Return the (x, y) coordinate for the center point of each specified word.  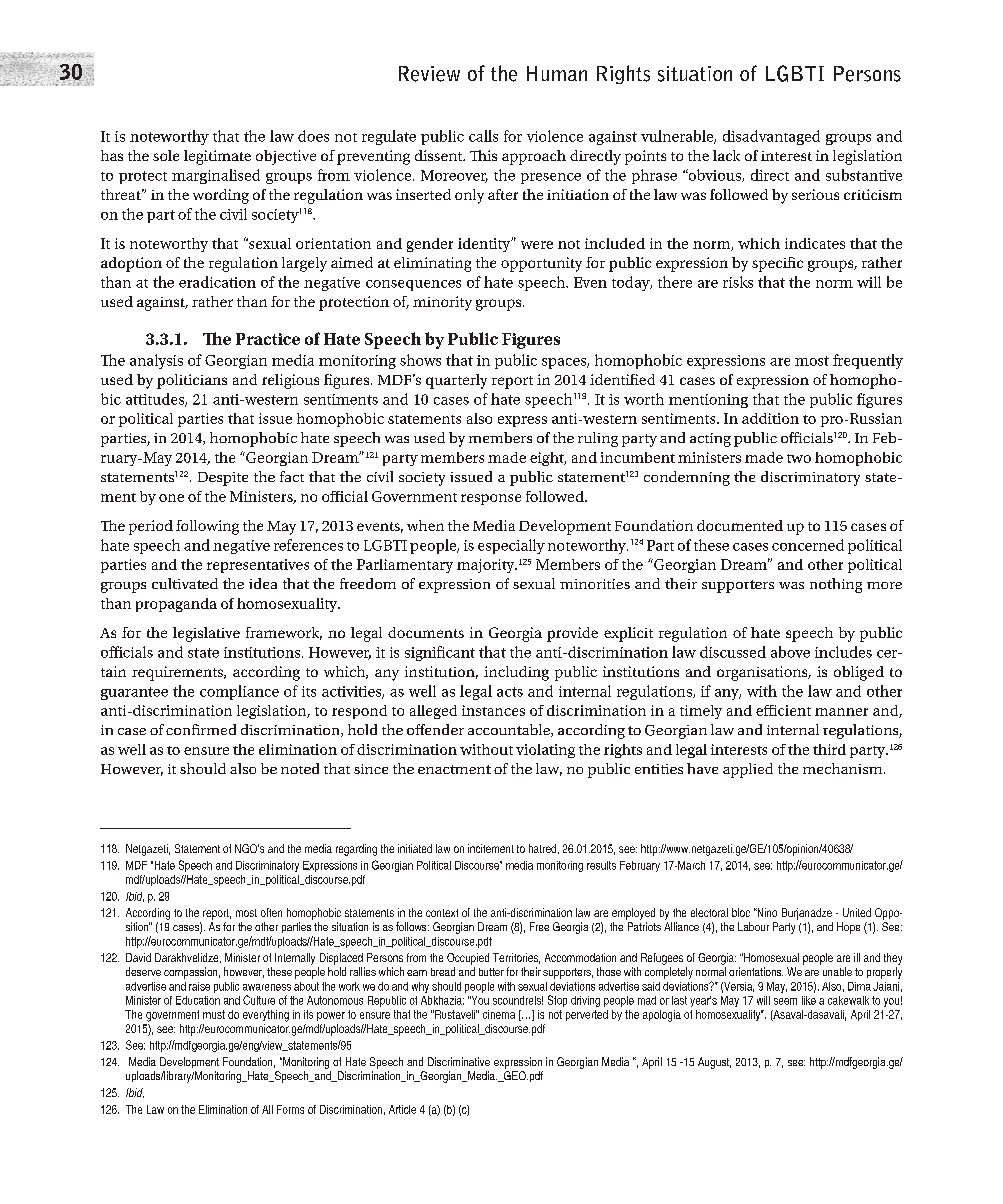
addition (770, 418)
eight (548, 459)
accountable (510, 730)
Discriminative (459, 1061)
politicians (192, 381)
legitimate (217, 157)
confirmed (201, 729)
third (829, 749)
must (214, 1014)
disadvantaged (771, 137)
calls (483, 136)
